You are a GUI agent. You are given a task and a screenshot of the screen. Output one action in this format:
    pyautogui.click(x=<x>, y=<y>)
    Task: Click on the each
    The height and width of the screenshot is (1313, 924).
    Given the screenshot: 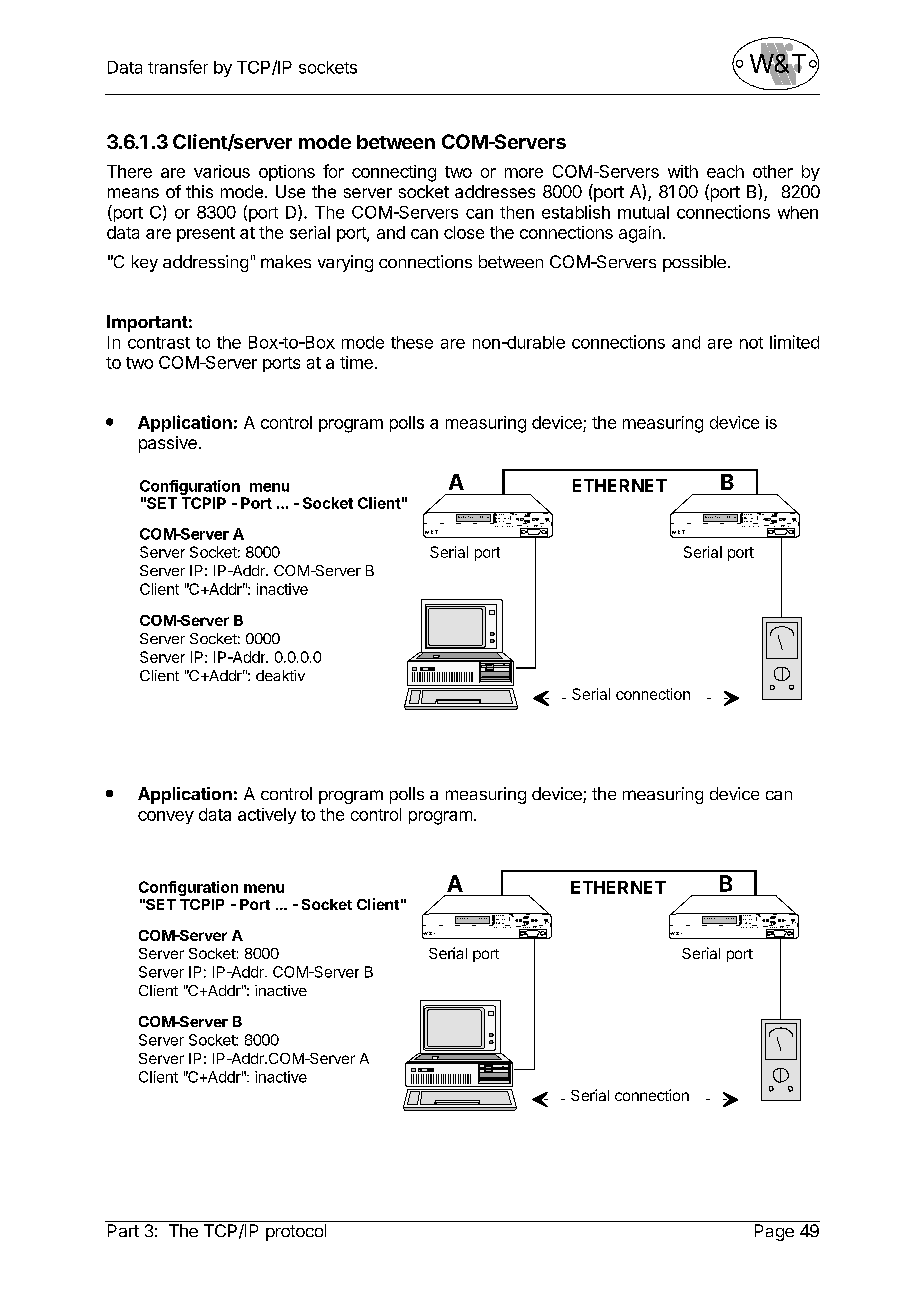 What is the action you would take?
    pyautogui.click(x=725, y=171)
